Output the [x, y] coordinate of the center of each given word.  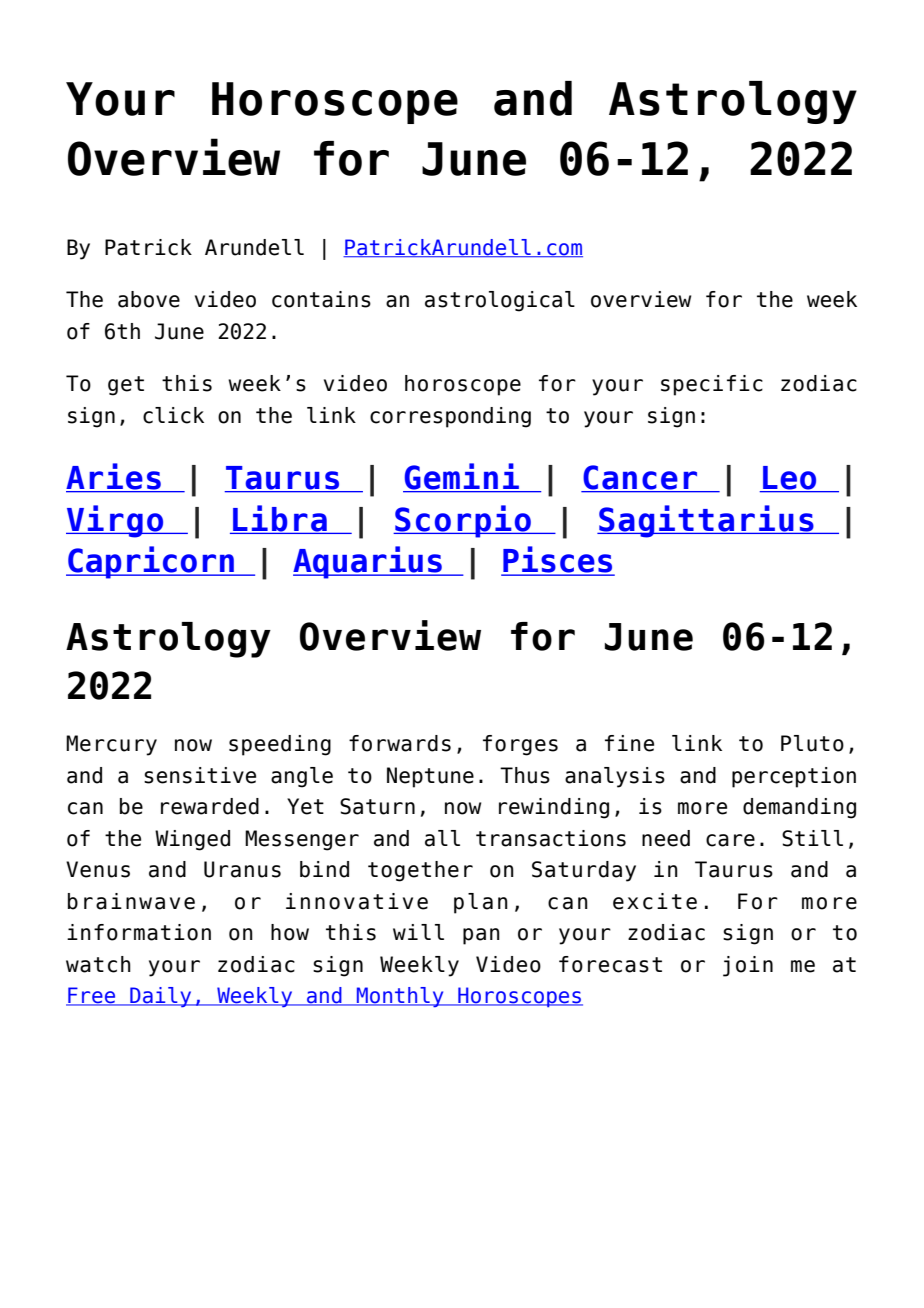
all [442, 838]
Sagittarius [706, 521]
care [730, 840]
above [149, 299]
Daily [161, 997]
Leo [790, 479]
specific [712, 385]
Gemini [462, 477]
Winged [192, 840]
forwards [400, 743]
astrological [500, 301]
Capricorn [151, 562]
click [173, 415]
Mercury [111, 745]
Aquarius [368, 562]
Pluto [812, 743]
